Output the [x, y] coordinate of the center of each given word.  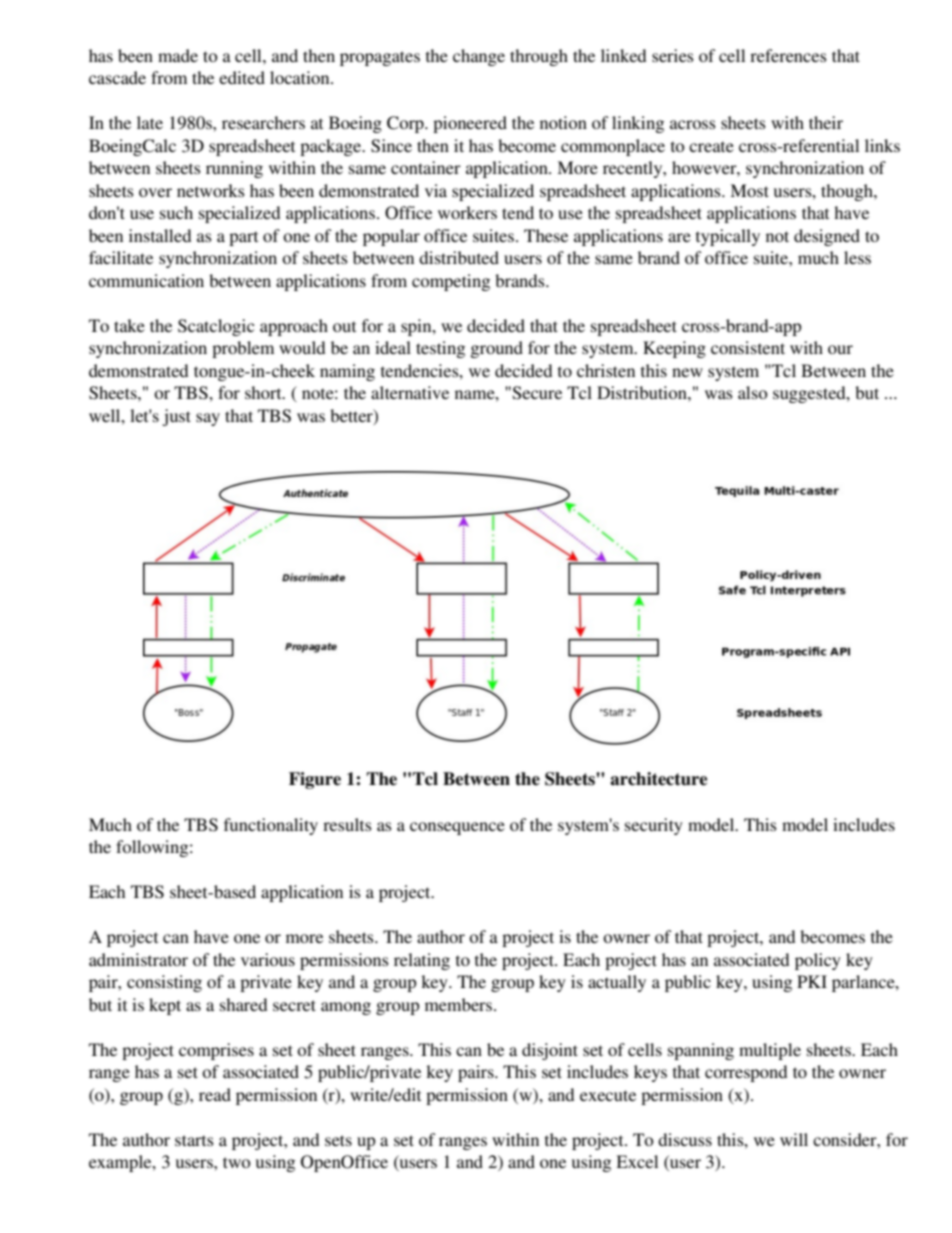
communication [146, 280]
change [479, 57]
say [208, 419]
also [753, 392]
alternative [410, 392]
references [788, 55]
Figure [315, 780]
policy [818, 961]
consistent [748, 347]
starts [194, 1140]
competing [451, 282]
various [268, 959]
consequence [457, 828]
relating [422, 961]
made [178, 55]
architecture [658, 779]
